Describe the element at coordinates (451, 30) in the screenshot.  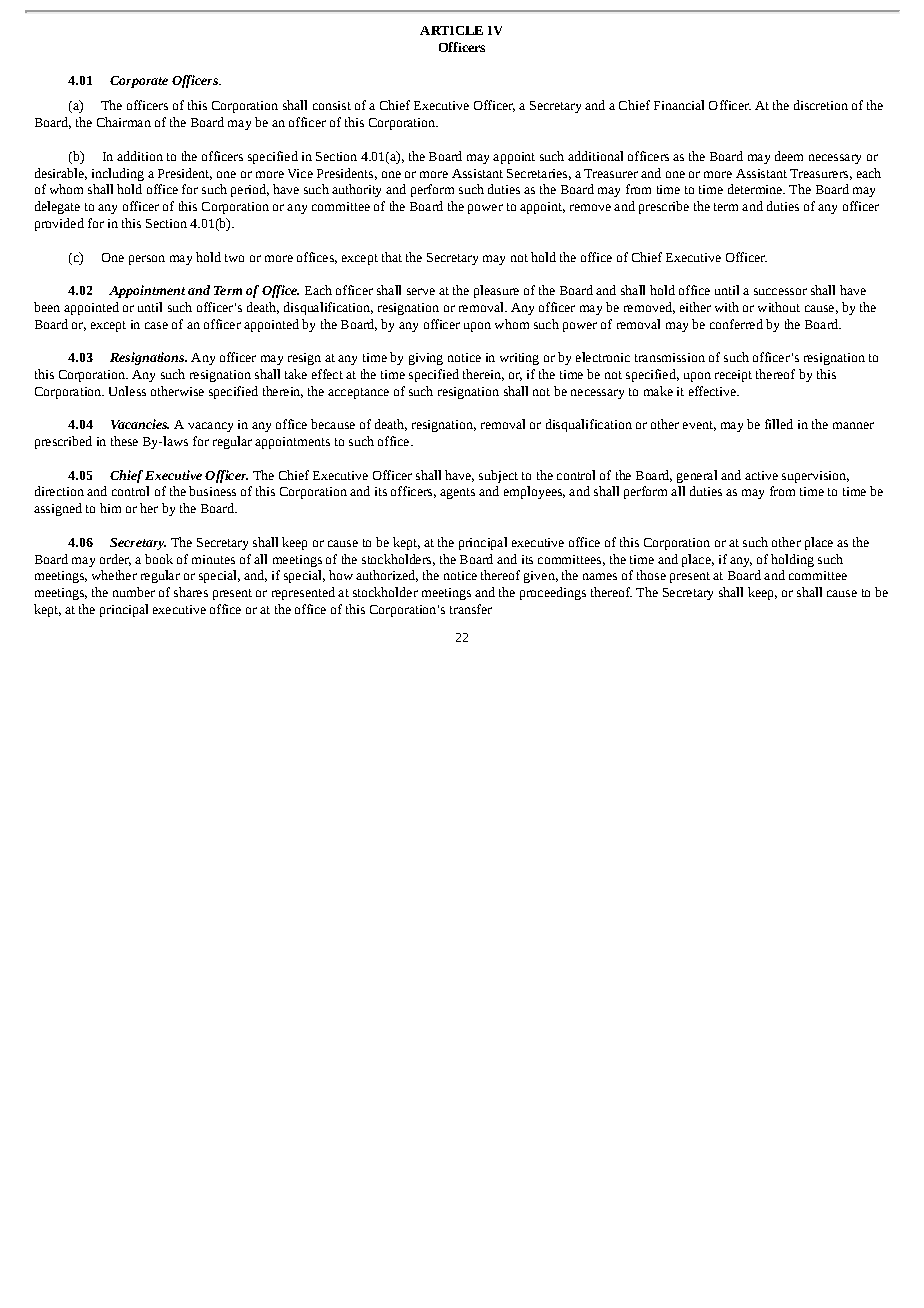
I see `ARTICLE` at that location.
